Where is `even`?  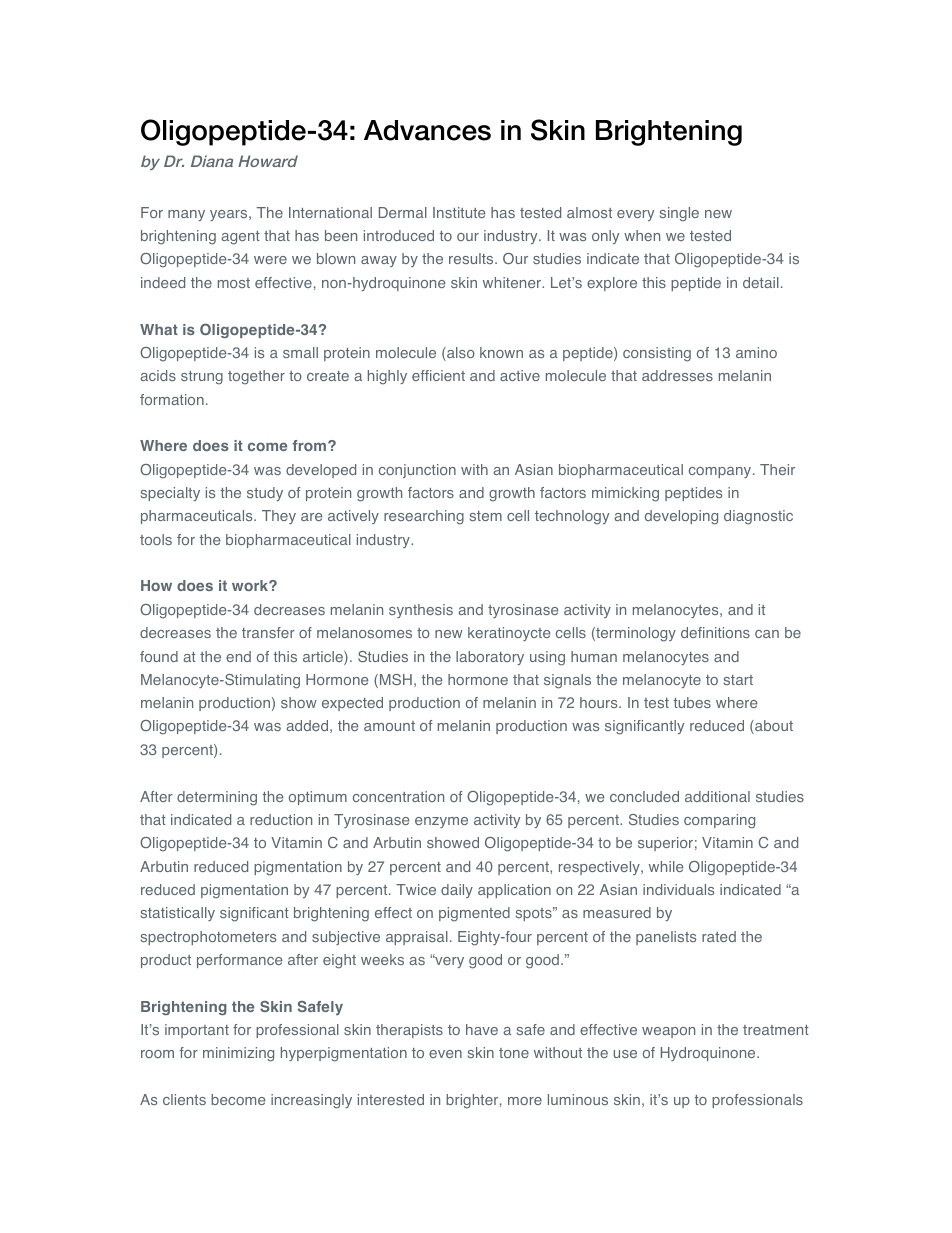 even is located at coordinates (445, 1054).
